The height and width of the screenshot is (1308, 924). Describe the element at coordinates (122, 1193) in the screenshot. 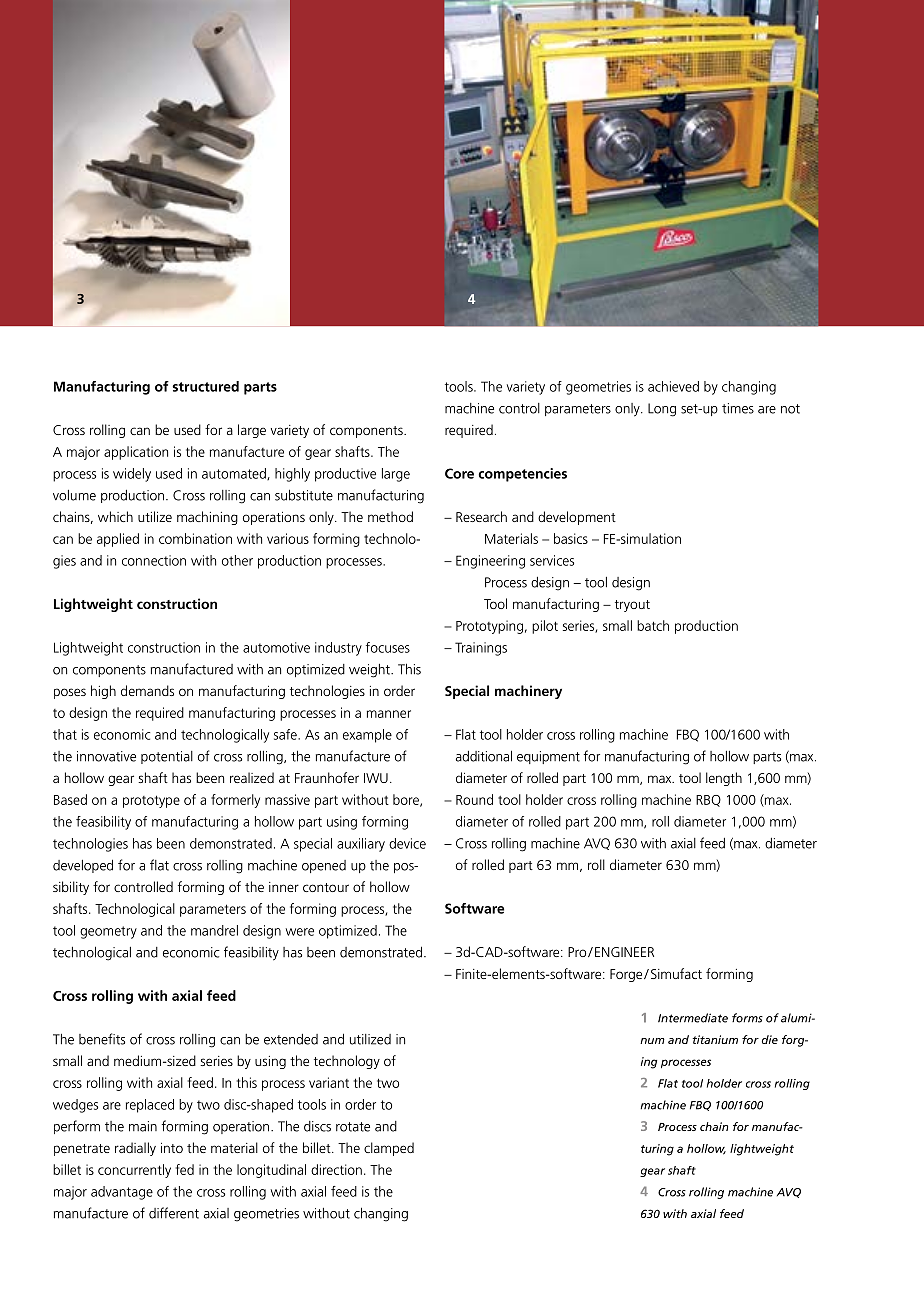

I see `advantage` at that location.
